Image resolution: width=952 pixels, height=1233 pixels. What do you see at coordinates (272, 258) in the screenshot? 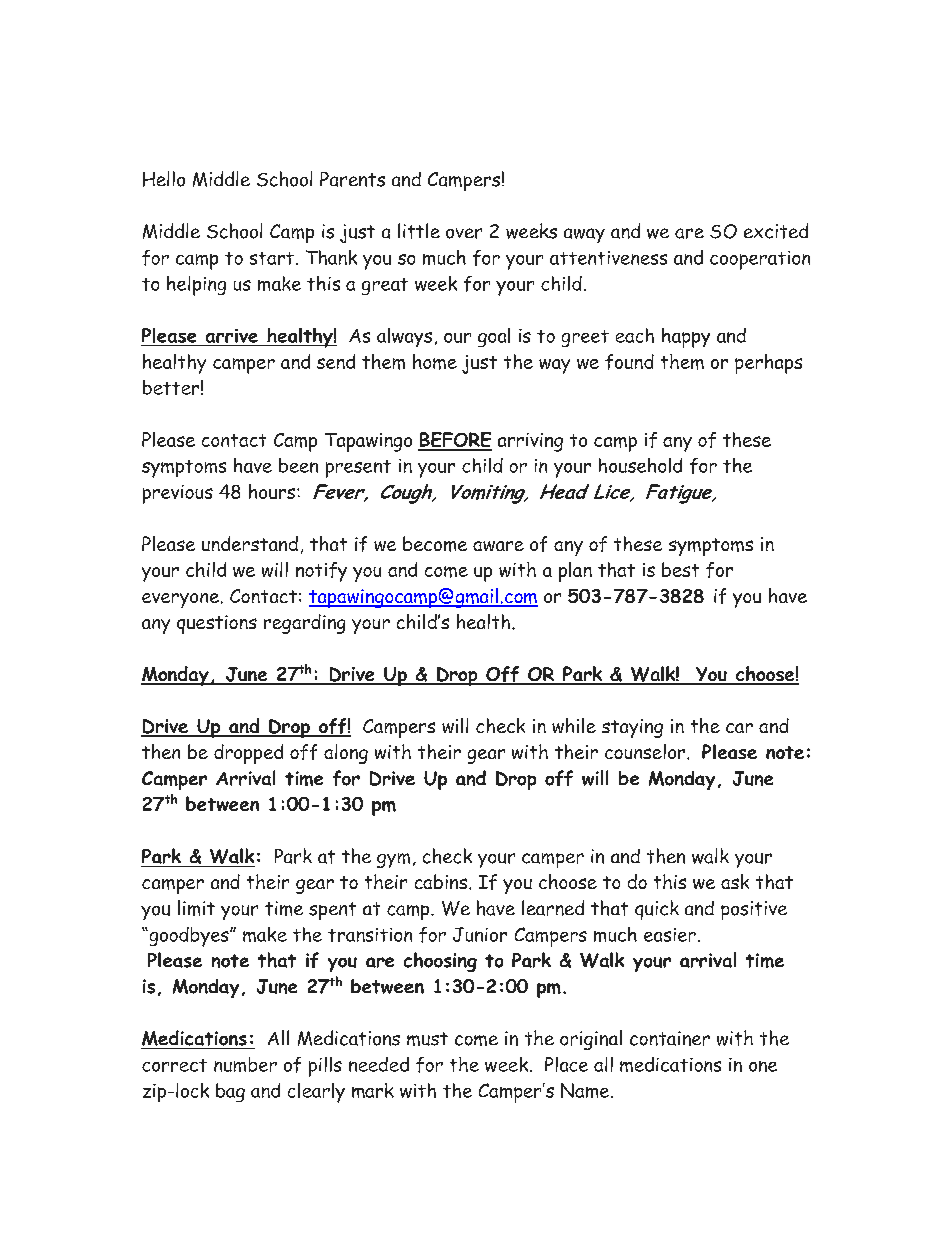
I see `start` at bounding box center [272, 258].
